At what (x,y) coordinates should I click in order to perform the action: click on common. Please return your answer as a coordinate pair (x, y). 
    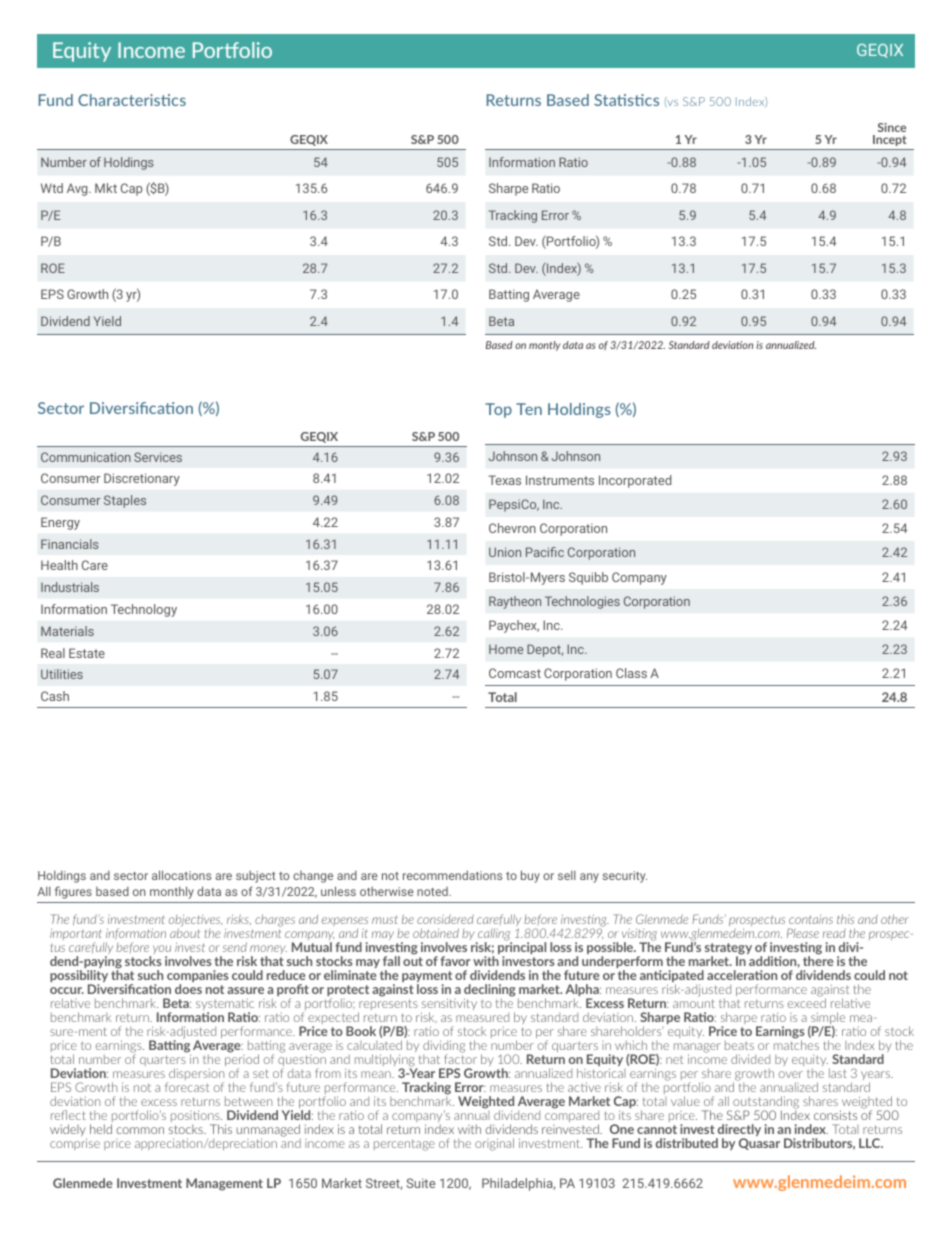
    Looking at the image, I should click on (140, 1130).
